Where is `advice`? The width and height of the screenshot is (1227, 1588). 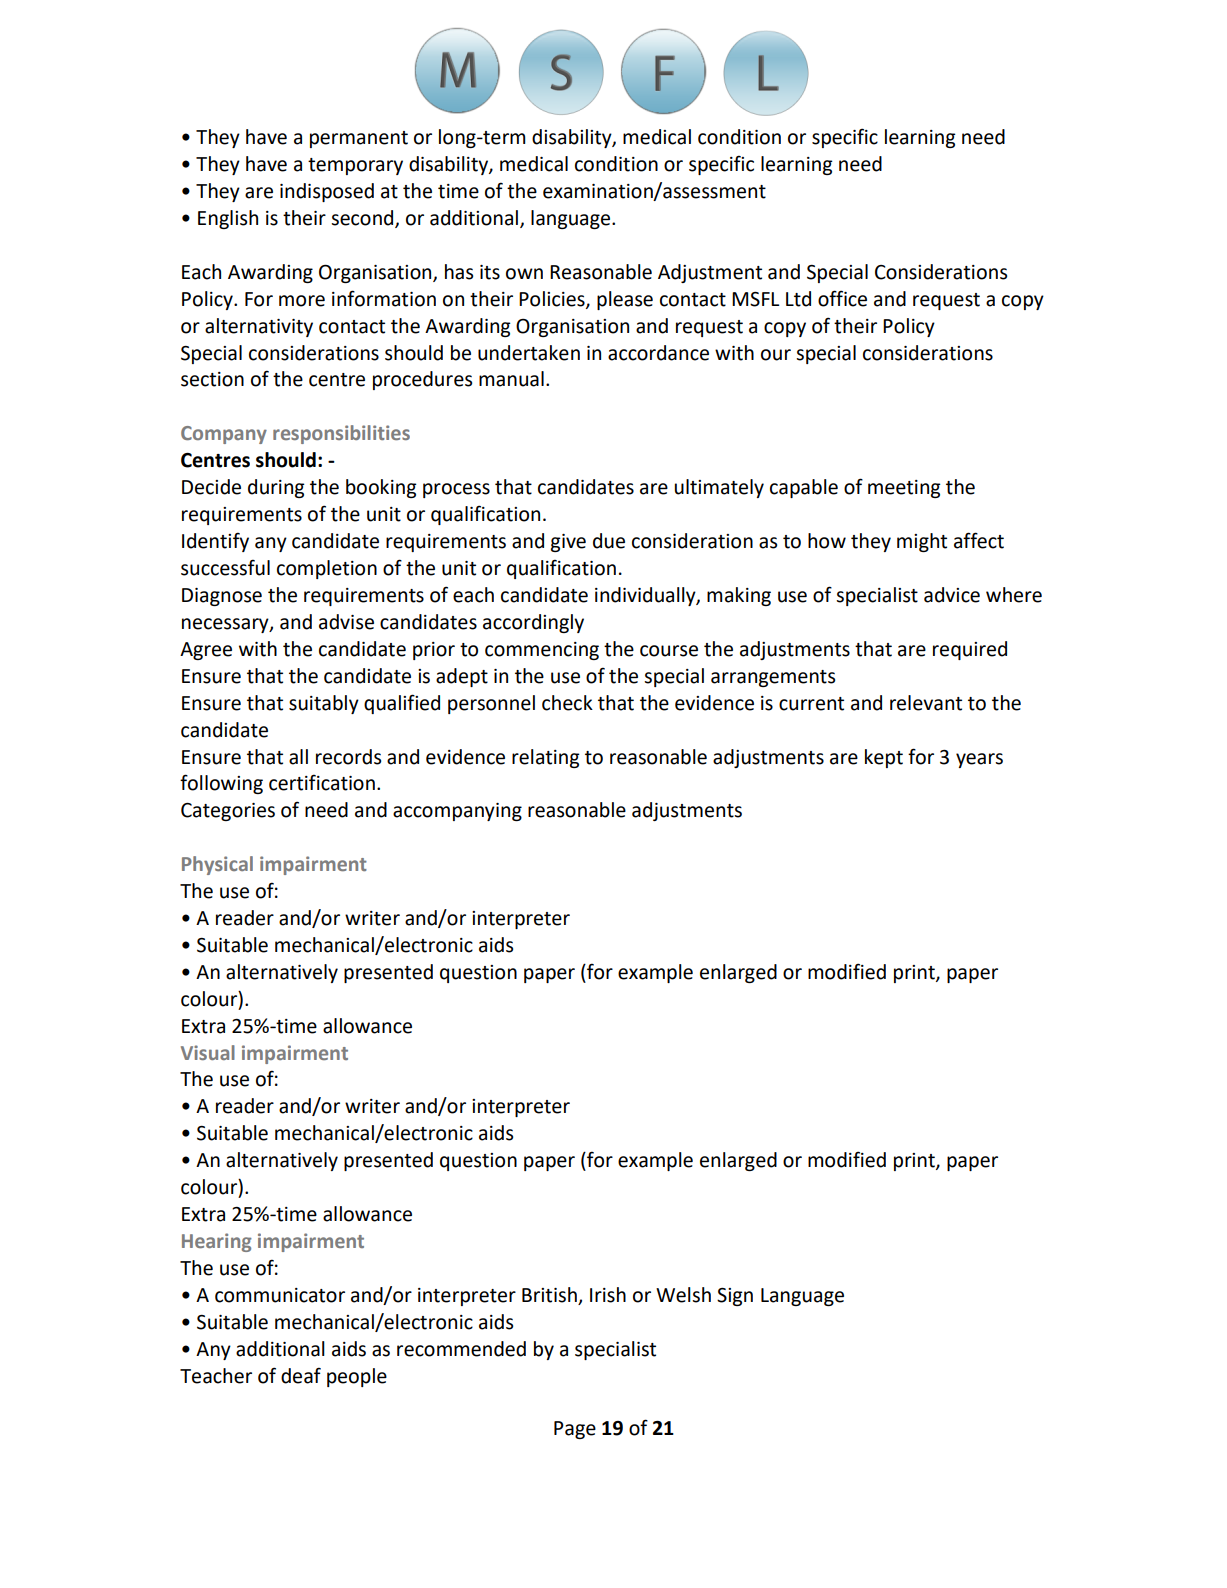 advice is located at coordinates (952, 595).
